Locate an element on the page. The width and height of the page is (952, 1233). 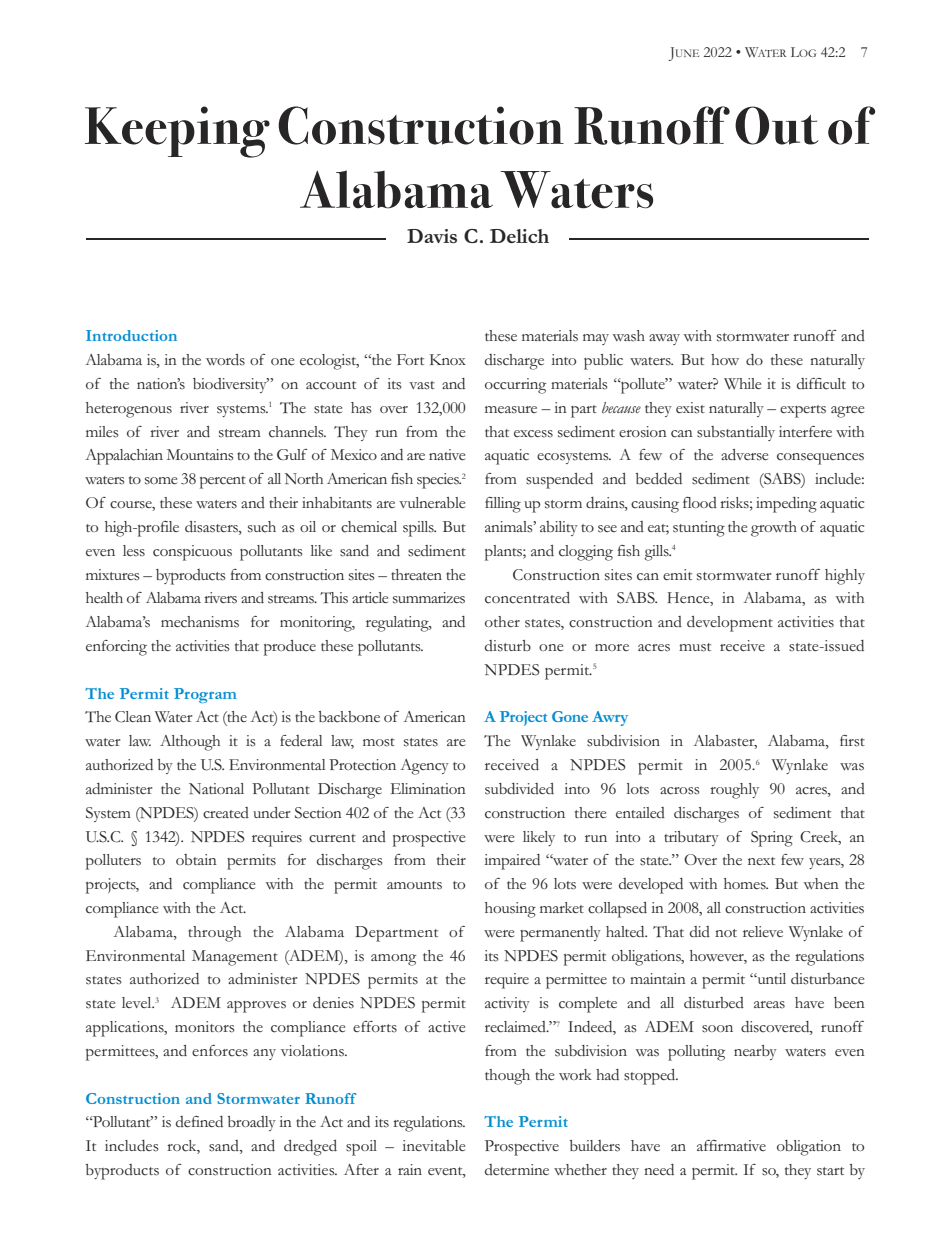
Out is located at coordinates (777, 125).
